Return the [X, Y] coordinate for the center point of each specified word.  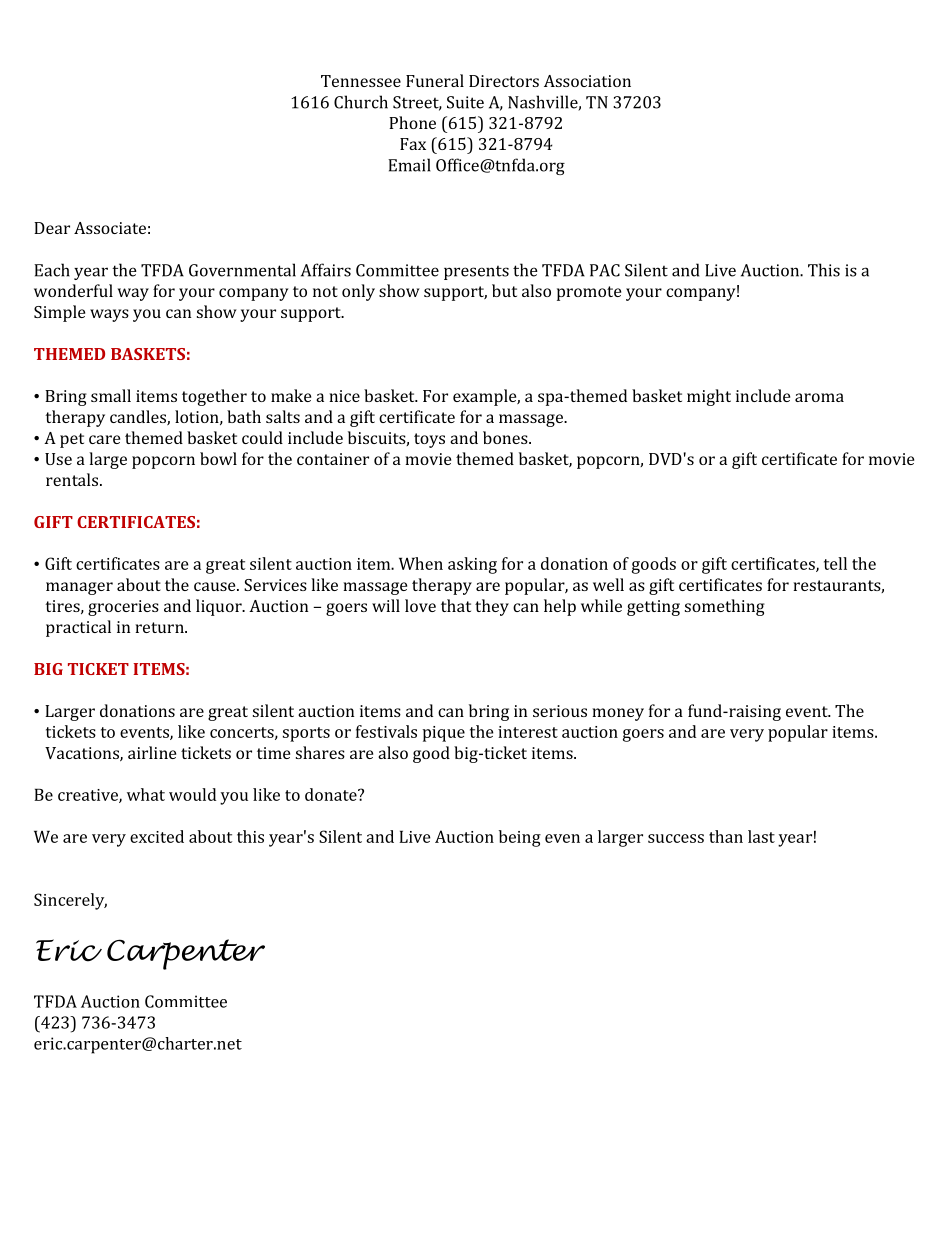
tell [835, 563]
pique [444, 734]
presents [476, 273]
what [146, 794]
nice [344, 396]
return [160, 627]
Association [587, 81]
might [709, 397]
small [111, 395]
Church [361, 102]
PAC [605, 270]
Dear [52, 228]
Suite [465, 102]
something [725, 607]
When [421, 563]
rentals [72, 479]
